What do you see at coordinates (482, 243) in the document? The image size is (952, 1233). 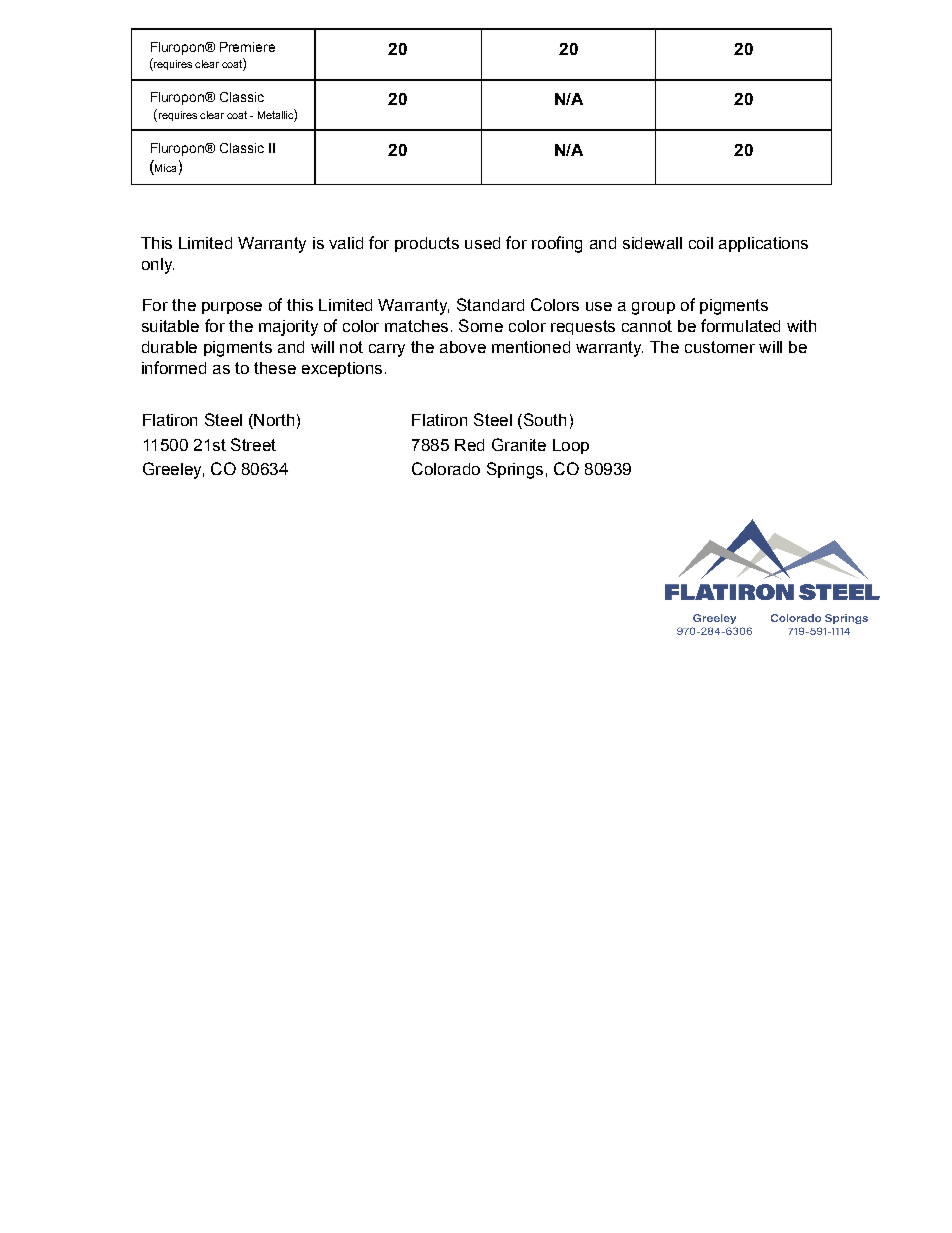 I see `used` at bounding box center [482, 243].
